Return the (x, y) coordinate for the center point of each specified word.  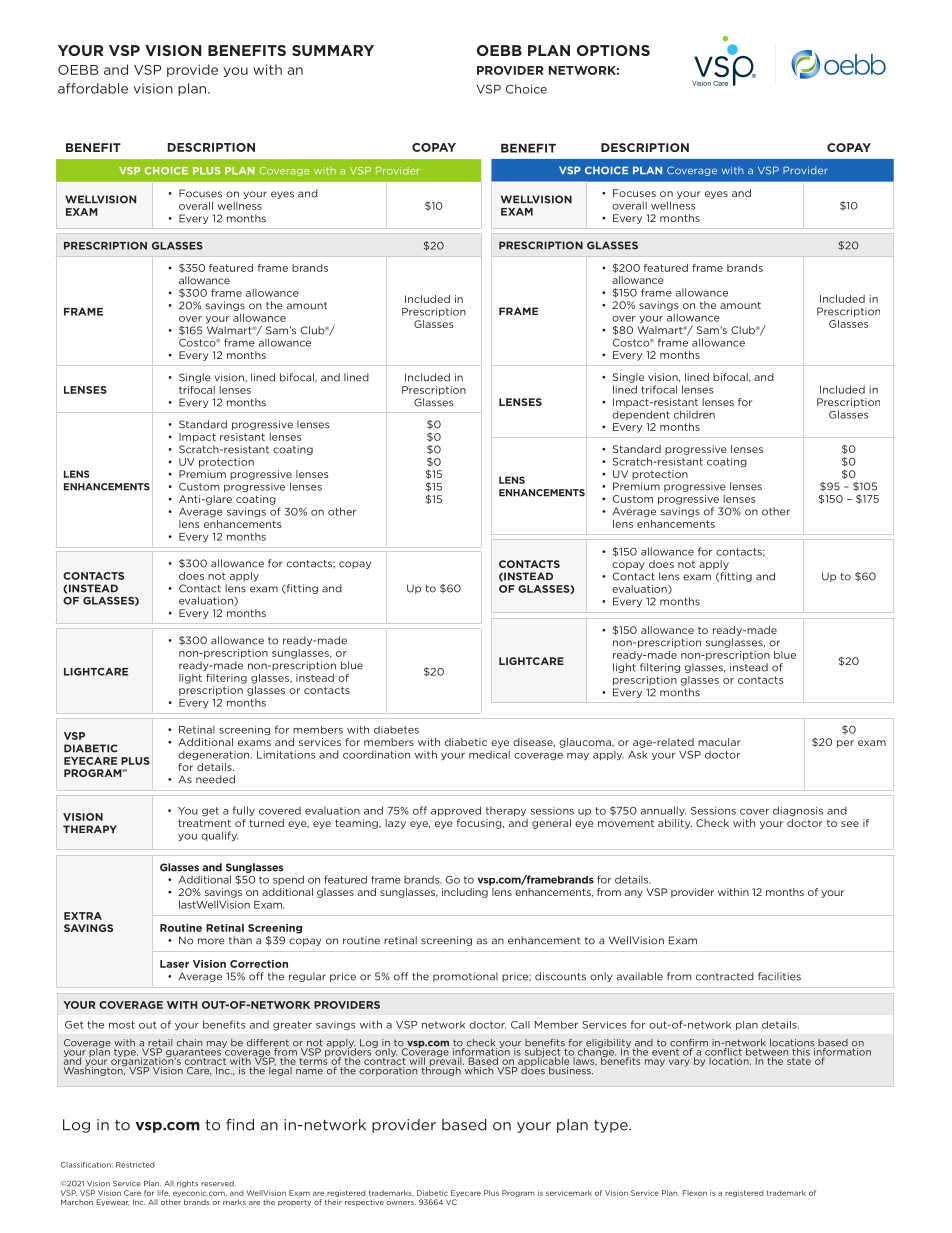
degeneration (215, 755)
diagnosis (798, 811)
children (694, 414)
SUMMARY (333, 50)
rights (187, 1184)
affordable (93, 88)
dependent (641, 415)
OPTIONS (613, 50)
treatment (204, 823)
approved (456, 811)
